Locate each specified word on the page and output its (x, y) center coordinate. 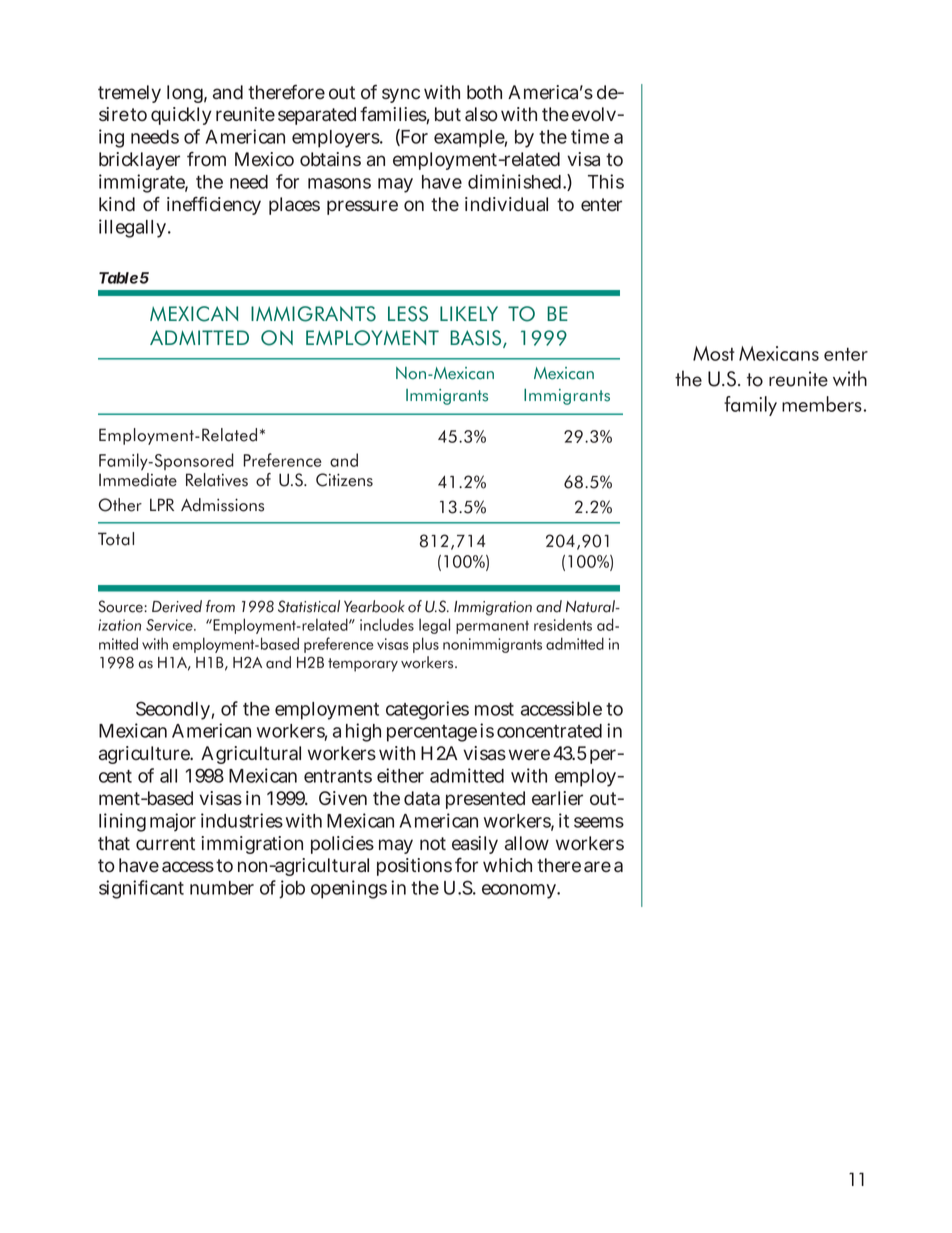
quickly (181, 116)
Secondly (173, 710)
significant (141, 889)
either (400, 775)
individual (506, 204)
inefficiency (214, 205)
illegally (132, 228)
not (433, 843)
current (165, 843)
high (363, 732)
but (448, 114)
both (484, 92)
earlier (557, 798)
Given (343, 798)
